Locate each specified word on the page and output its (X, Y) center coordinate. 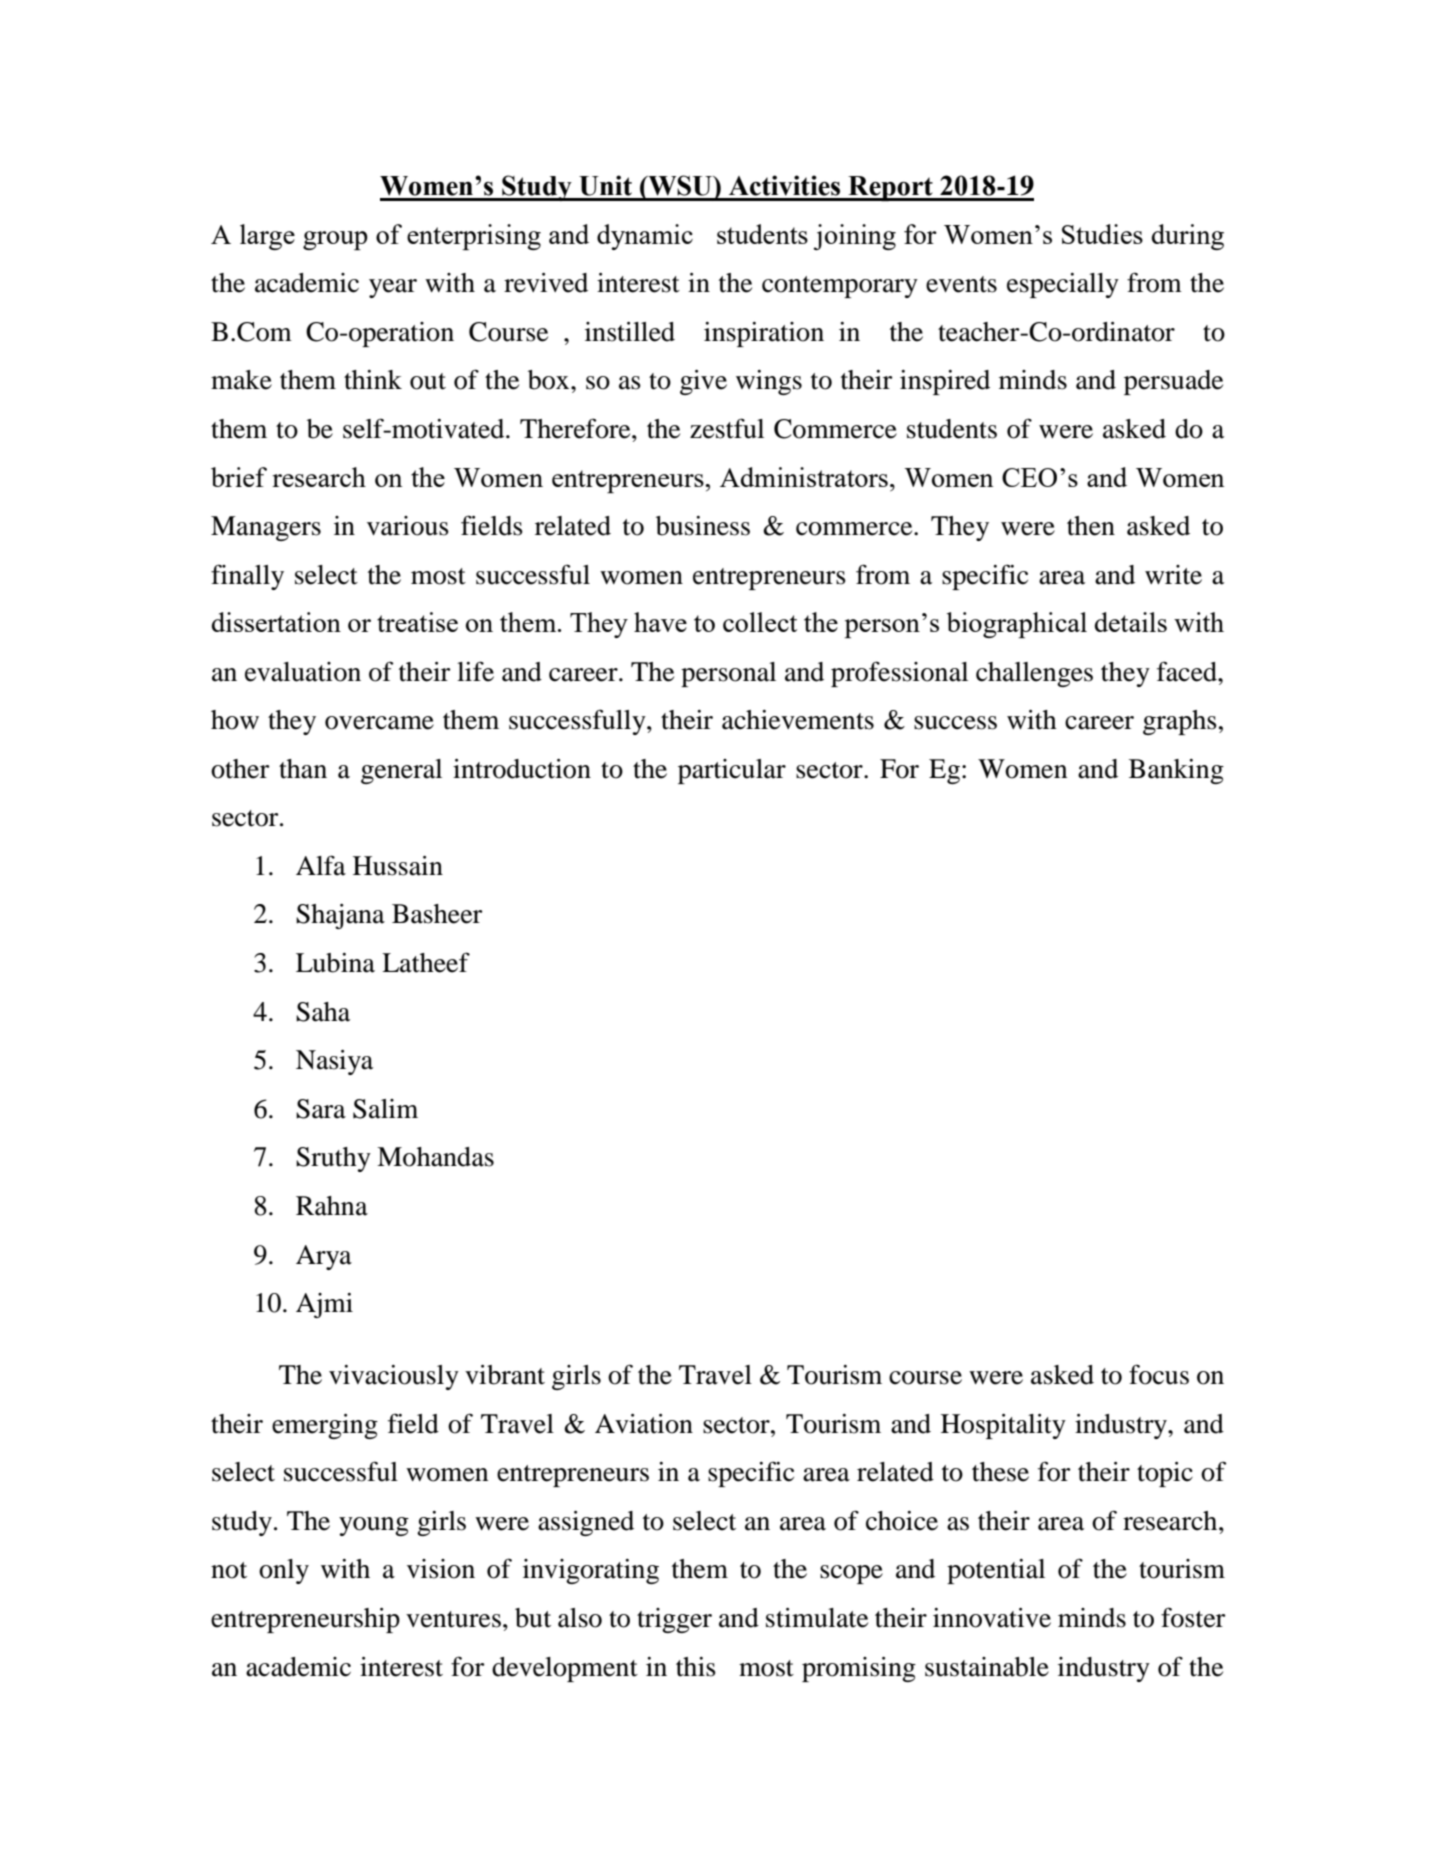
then (1091, 526)
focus (1159, 1374)
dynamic (645, 237)
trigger (674, 1620)
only (284, 1571)
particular (732, 771)
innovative (992, 1618)
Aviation (644, 1424)
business (703, 526)
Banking (1176, 771)
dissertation (276, 622)
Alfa (321, 865)
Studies (1102, 234)
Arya (324, 1257)
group (335, 240)
